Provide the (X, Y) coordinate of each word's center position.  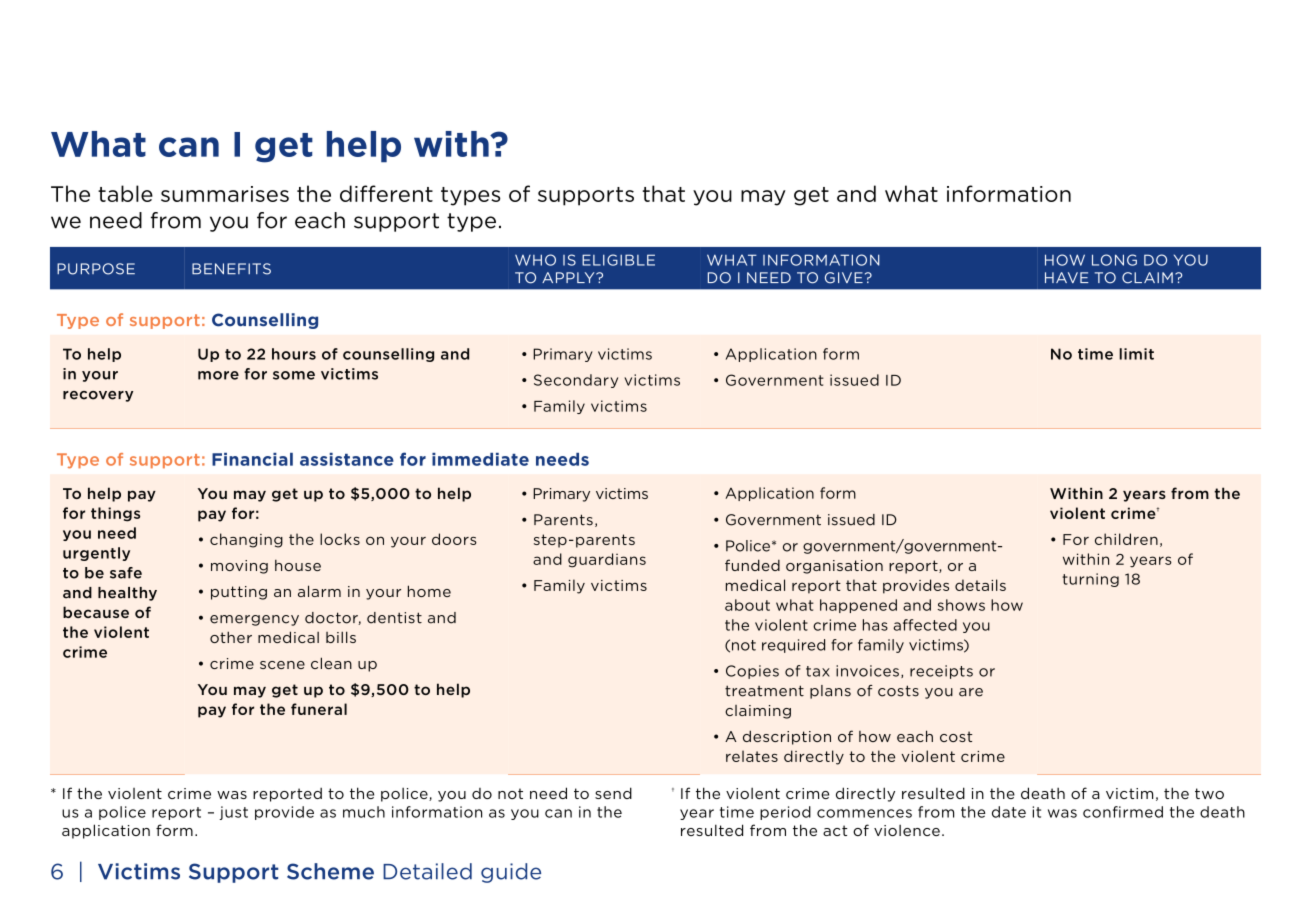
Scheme (330, 871)
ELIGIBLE (618, 260)
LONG (1114, 260)
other (231, 637)
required (793, 646)
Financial (252, 459)
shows (961, 605)
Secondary (576, 381)
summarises (225, 194)
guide (511, 873)
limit (1136, 354)
